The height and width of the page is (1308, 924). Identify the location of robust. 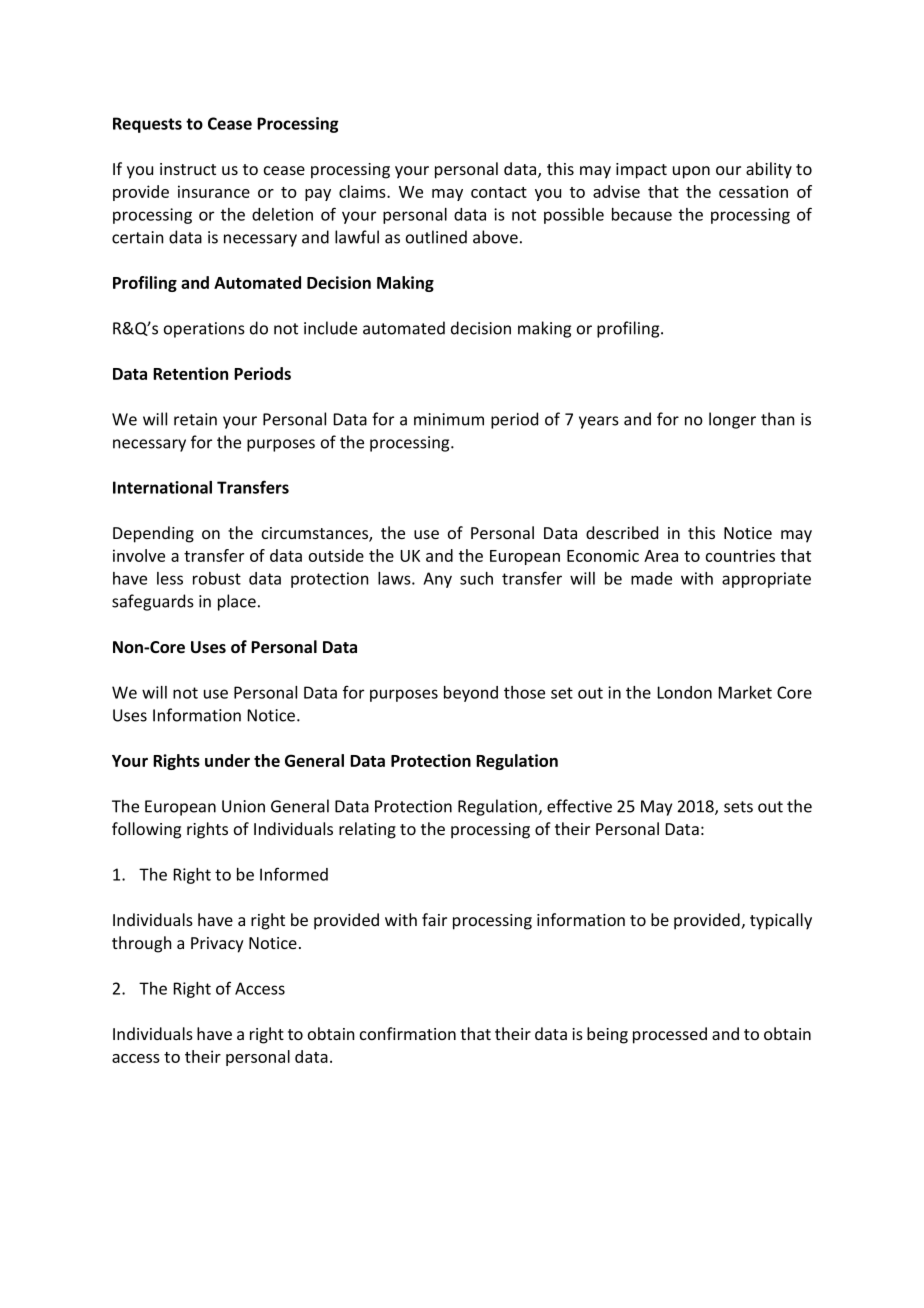
(217, 578).
